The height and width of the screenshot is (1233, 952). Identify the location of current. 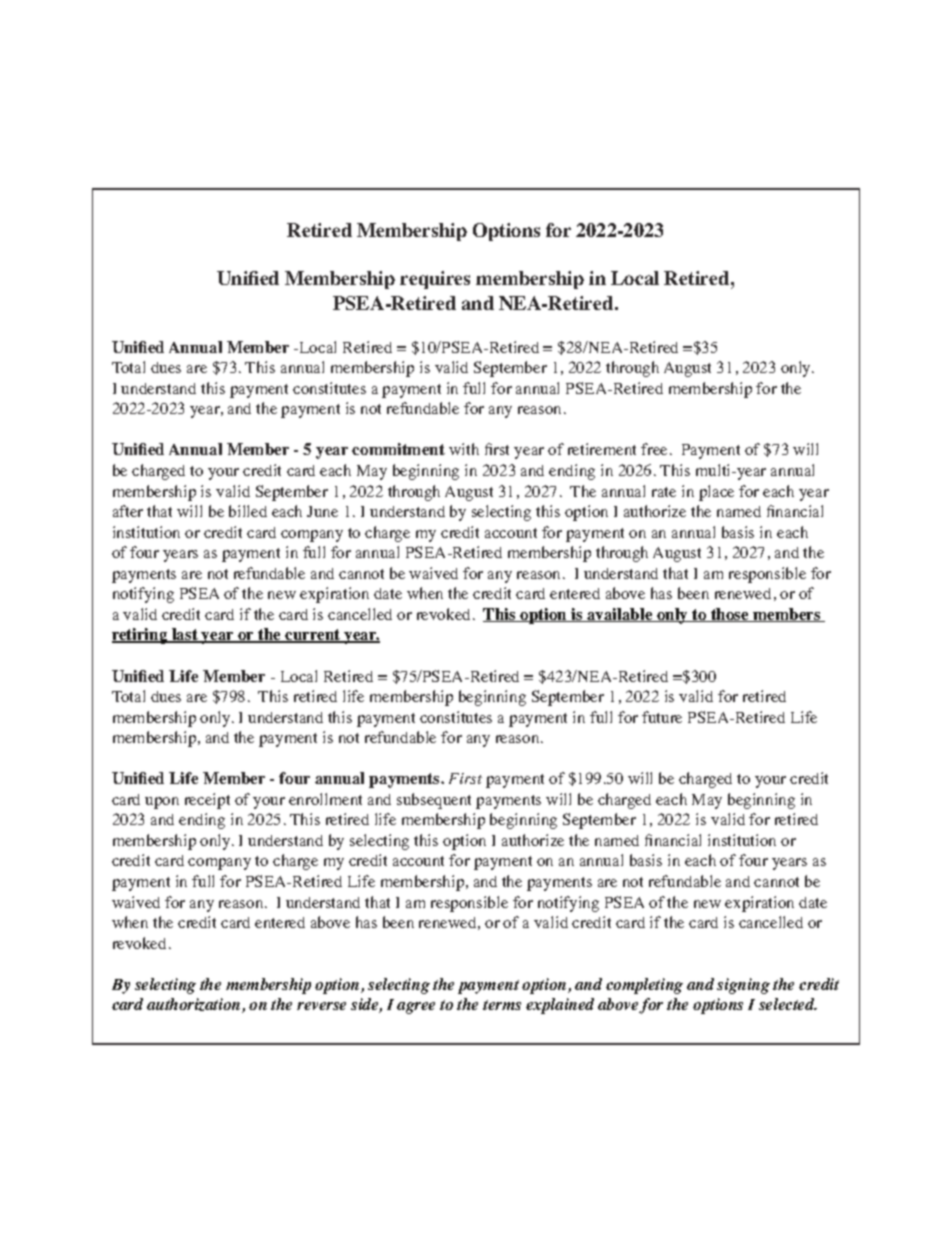
(313, 636).
